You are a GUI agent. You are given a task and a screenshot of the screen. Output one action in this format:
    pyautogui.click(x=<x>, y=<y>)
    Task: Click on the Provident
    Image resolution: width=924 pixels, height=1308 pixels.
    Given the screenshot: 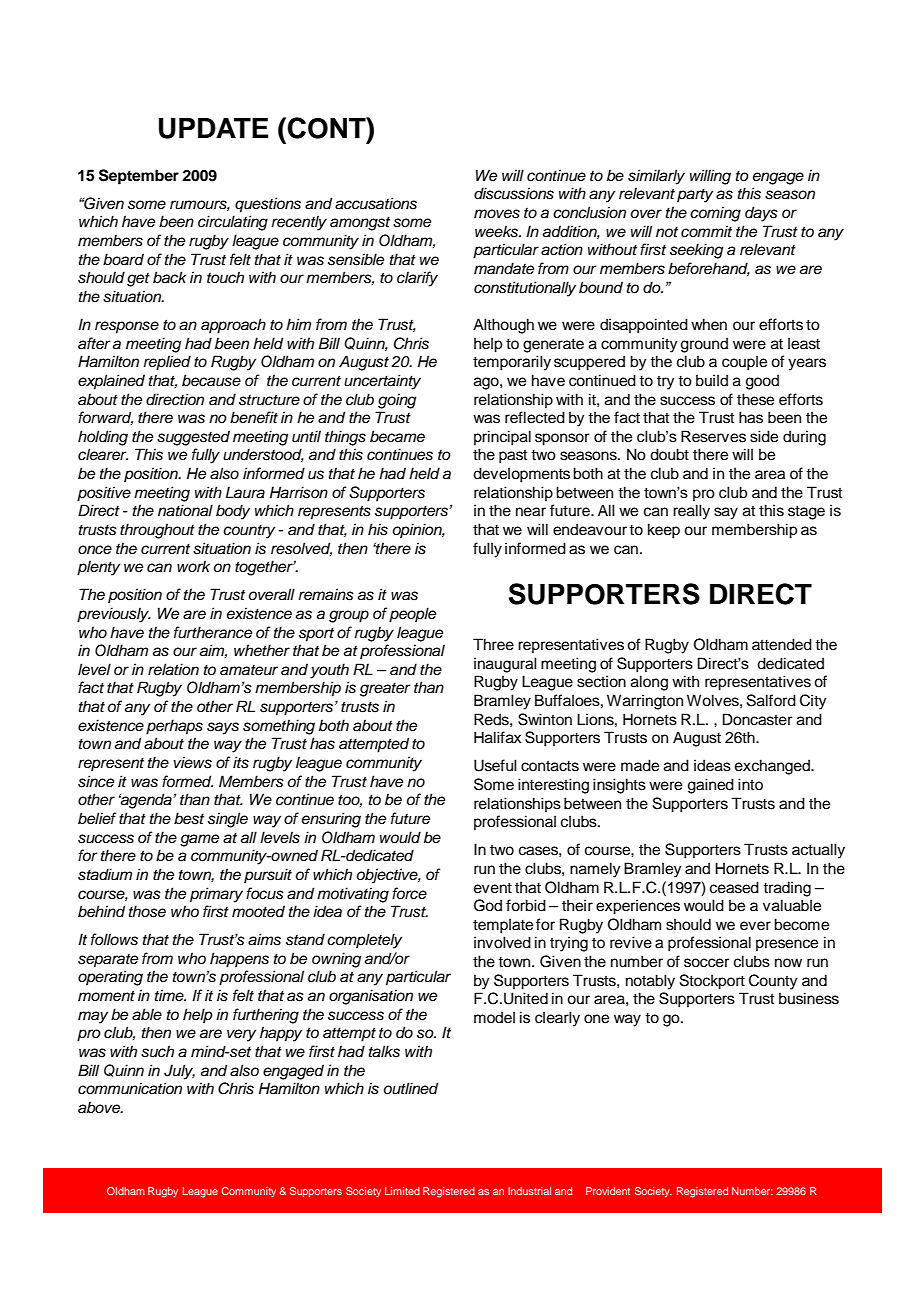 What is the action you would take?
    pyautogui.click(x=608, y=1191)
